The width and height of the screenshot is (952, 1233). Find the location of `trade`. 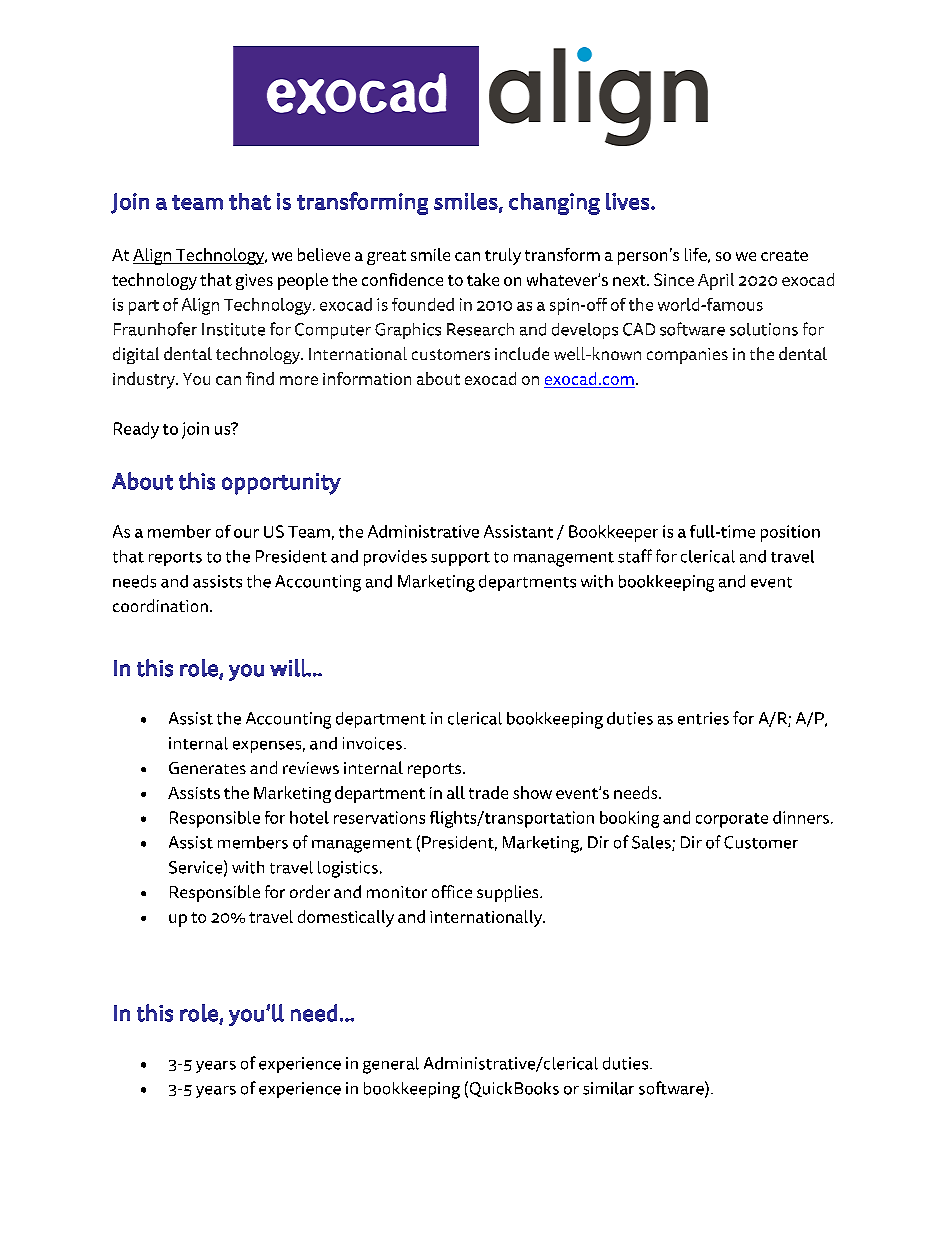

trade is located at coordinates (488, 792).
